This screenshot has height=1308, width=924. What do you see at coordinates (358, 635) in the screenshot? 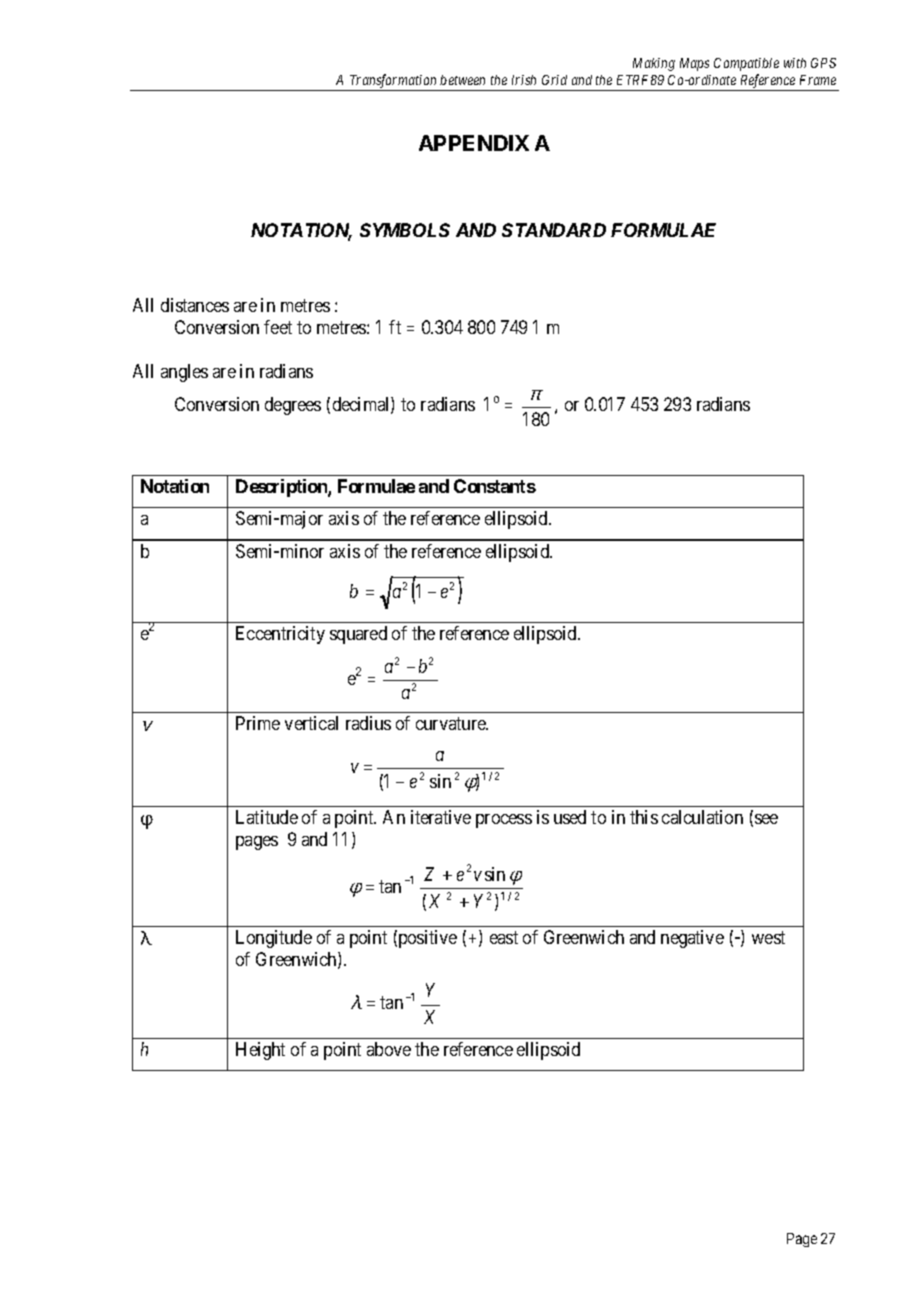
I see `squared` at bounding box center [358, 635].
